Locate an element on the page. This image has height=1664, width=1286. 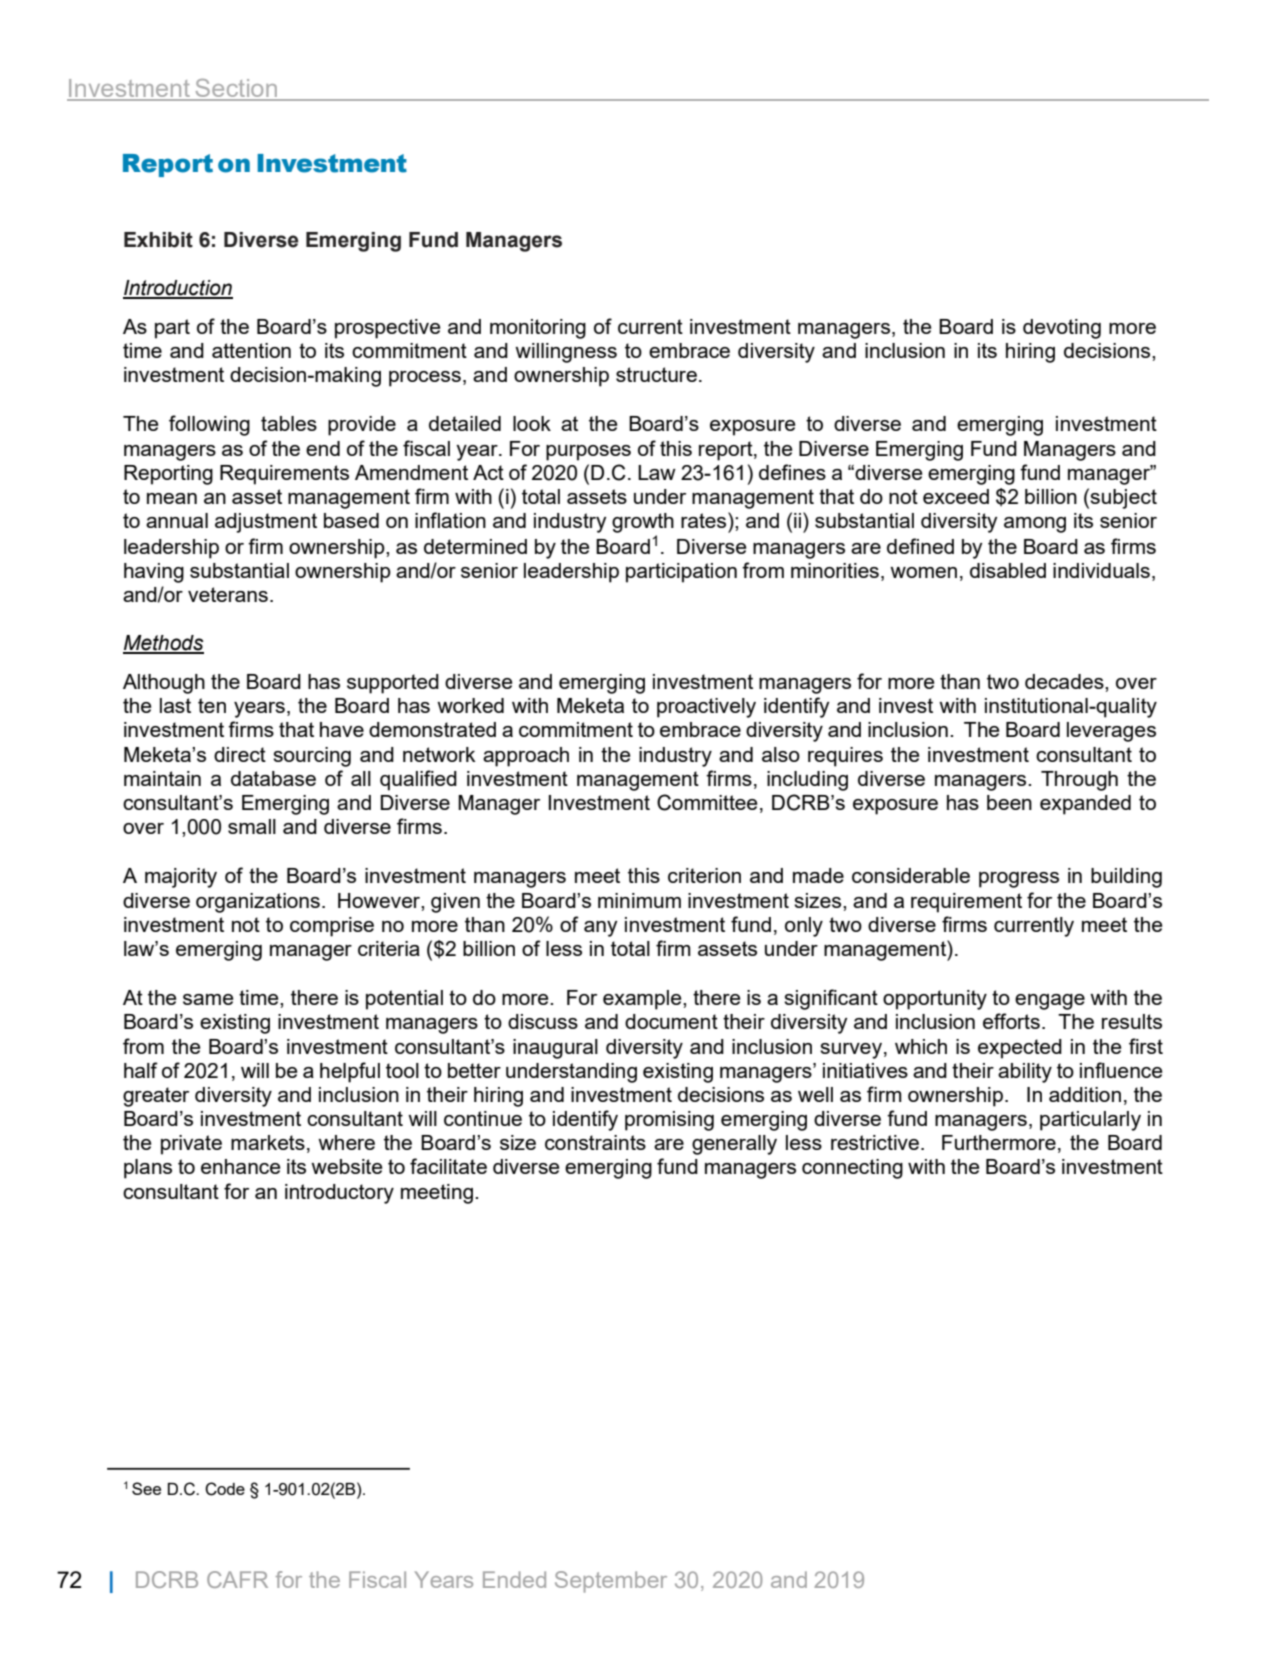
Code is located at coordinates (225, 1489).
